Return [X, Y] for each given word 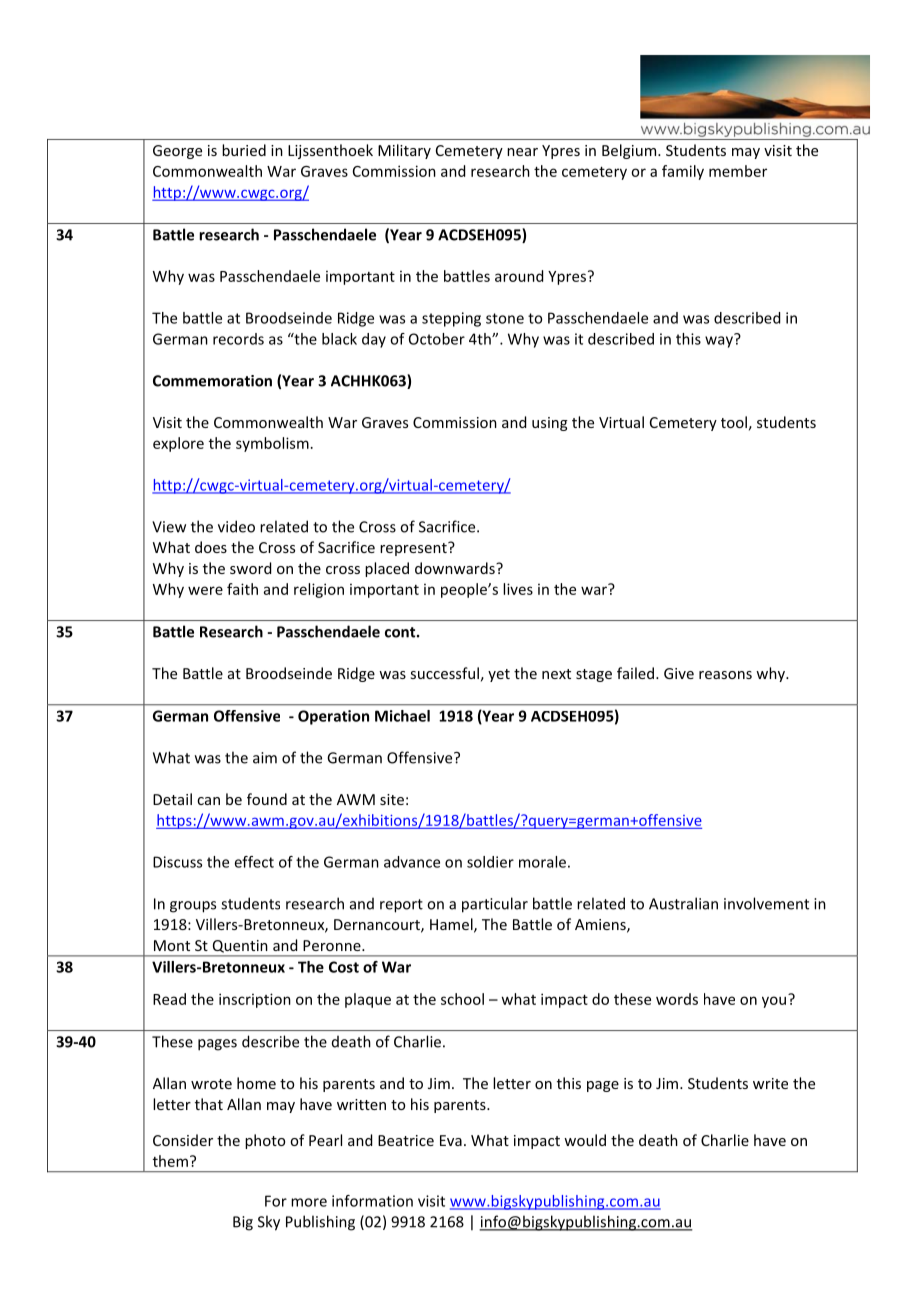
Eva [451, 1140]
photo [265, 1141]
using [550, 424]
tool [734, 422]
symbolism [272, 444]
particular [495, 905]
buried [244, 150]
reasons [725, 675]
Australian [683, 903]
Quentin [240, 946]
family [683, 172]
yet [499, 675]
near [522, 152]
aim [265, 758]
